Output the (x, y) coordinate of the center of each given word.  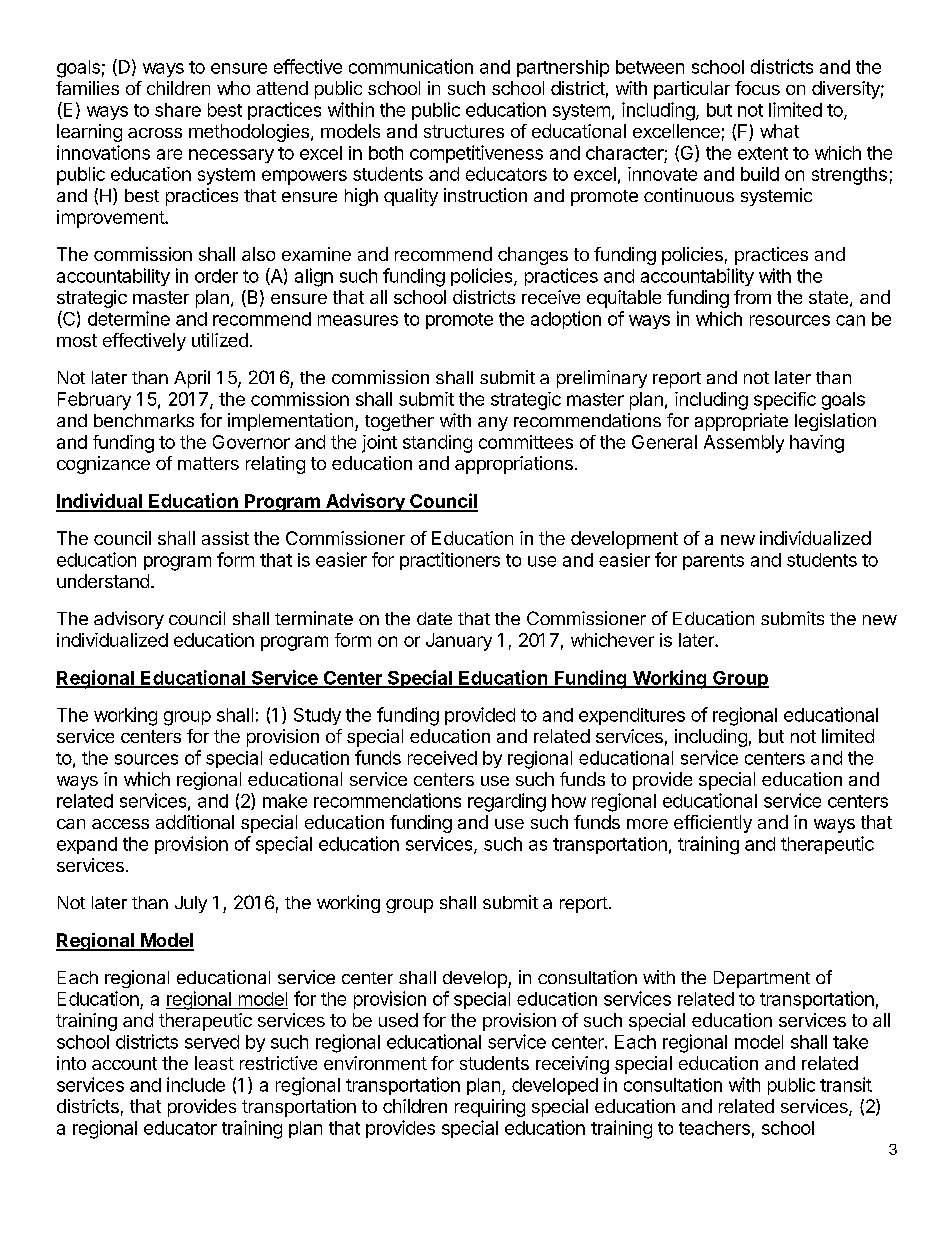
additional (195, 822)
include (196, 1084)
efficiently (713, 824)
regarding (507, 802)
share (178, 110)
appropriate (741, 422)
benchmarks (144, 420)
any (493, 424)
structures (464, 131)
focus (757, 88)
